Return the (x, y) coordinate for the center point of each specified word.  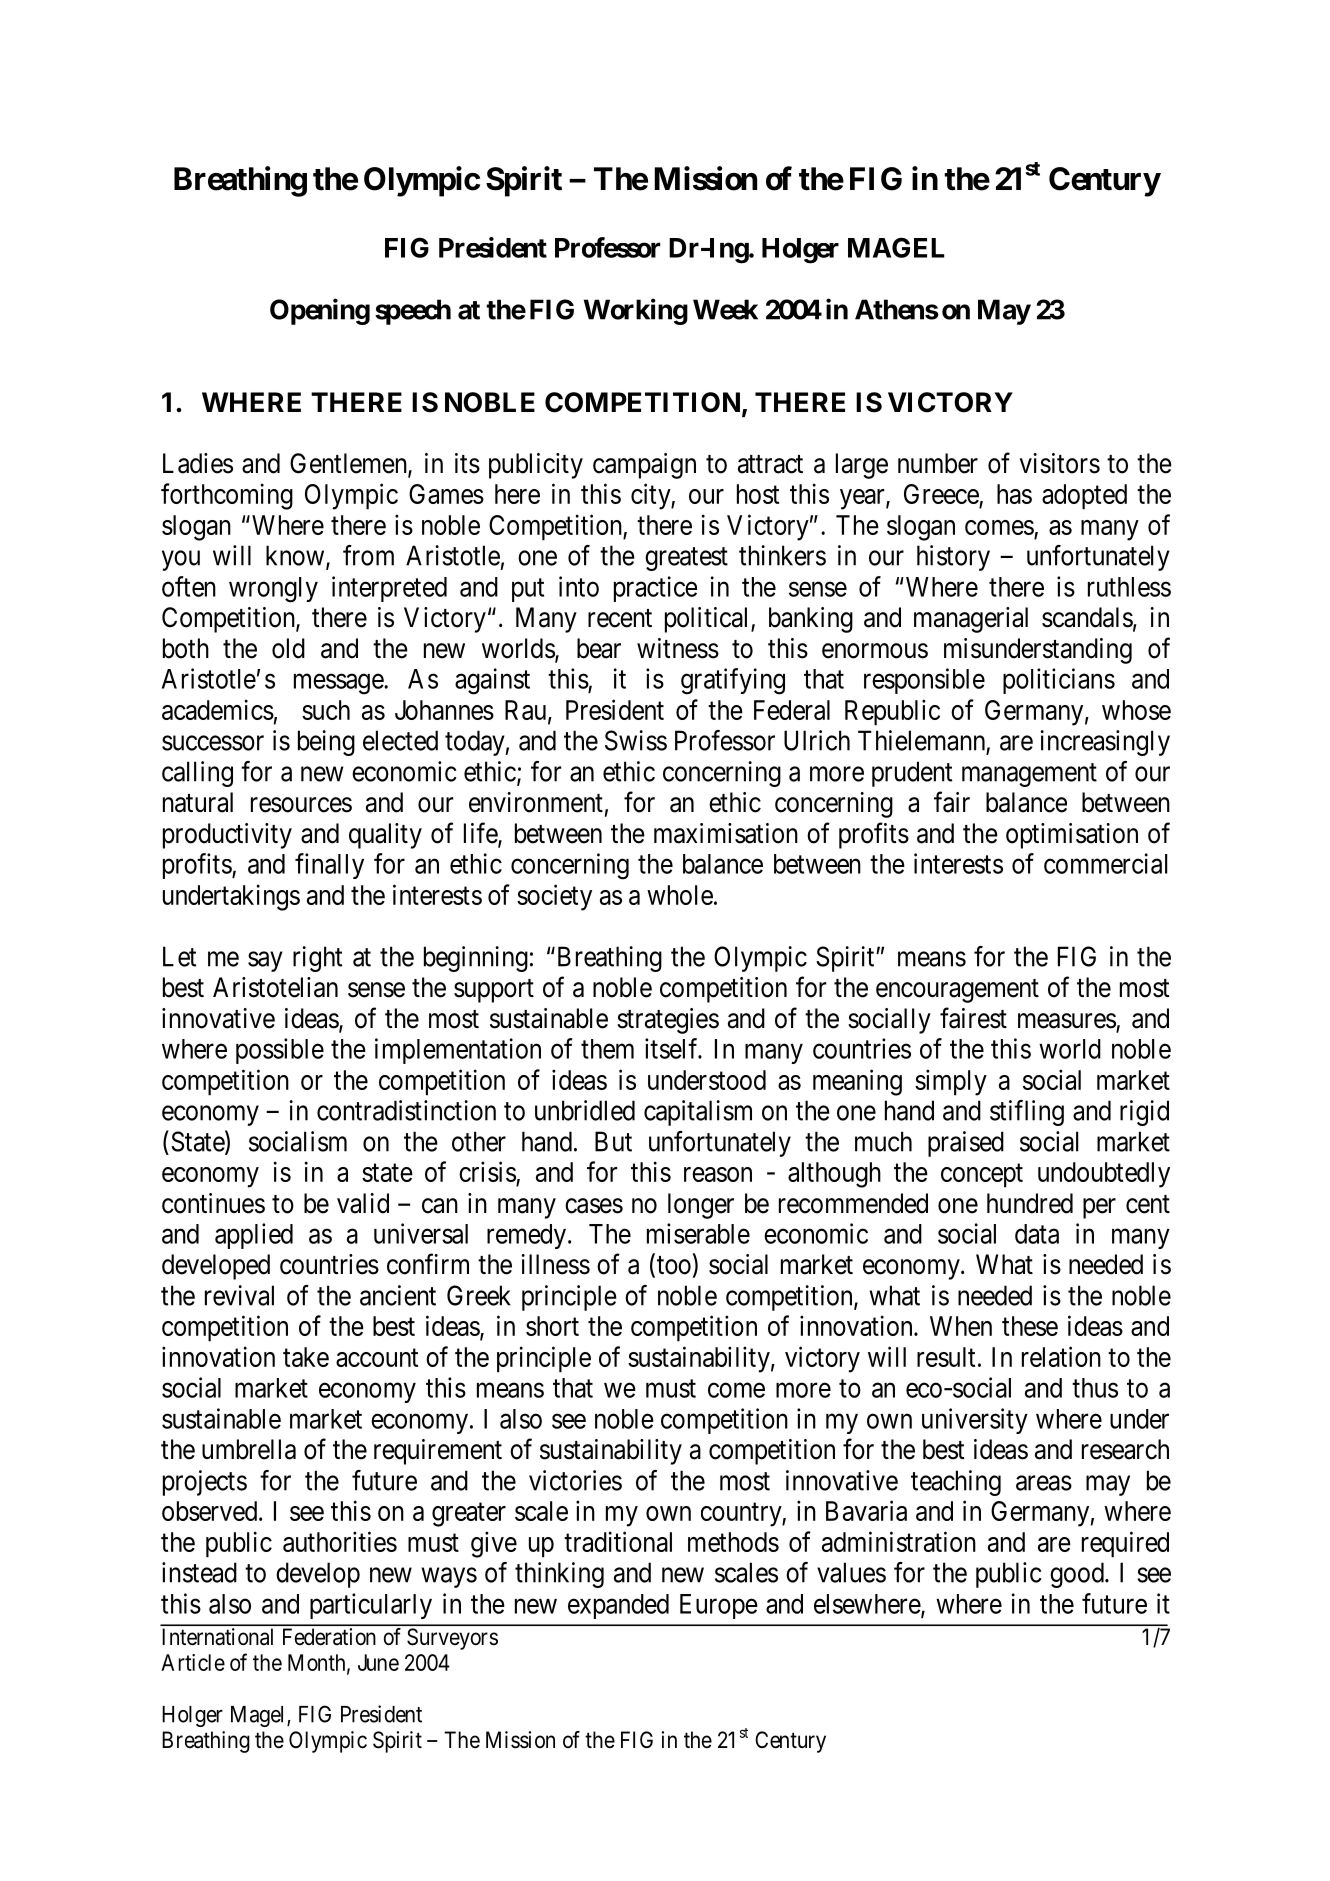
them (607, 1049)
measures (1067, 1022)
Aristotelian (275, 987)
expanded (618, 1606)
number (938, 463)
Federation (329, 1636)
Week (725, 309)
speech (413, 312)
